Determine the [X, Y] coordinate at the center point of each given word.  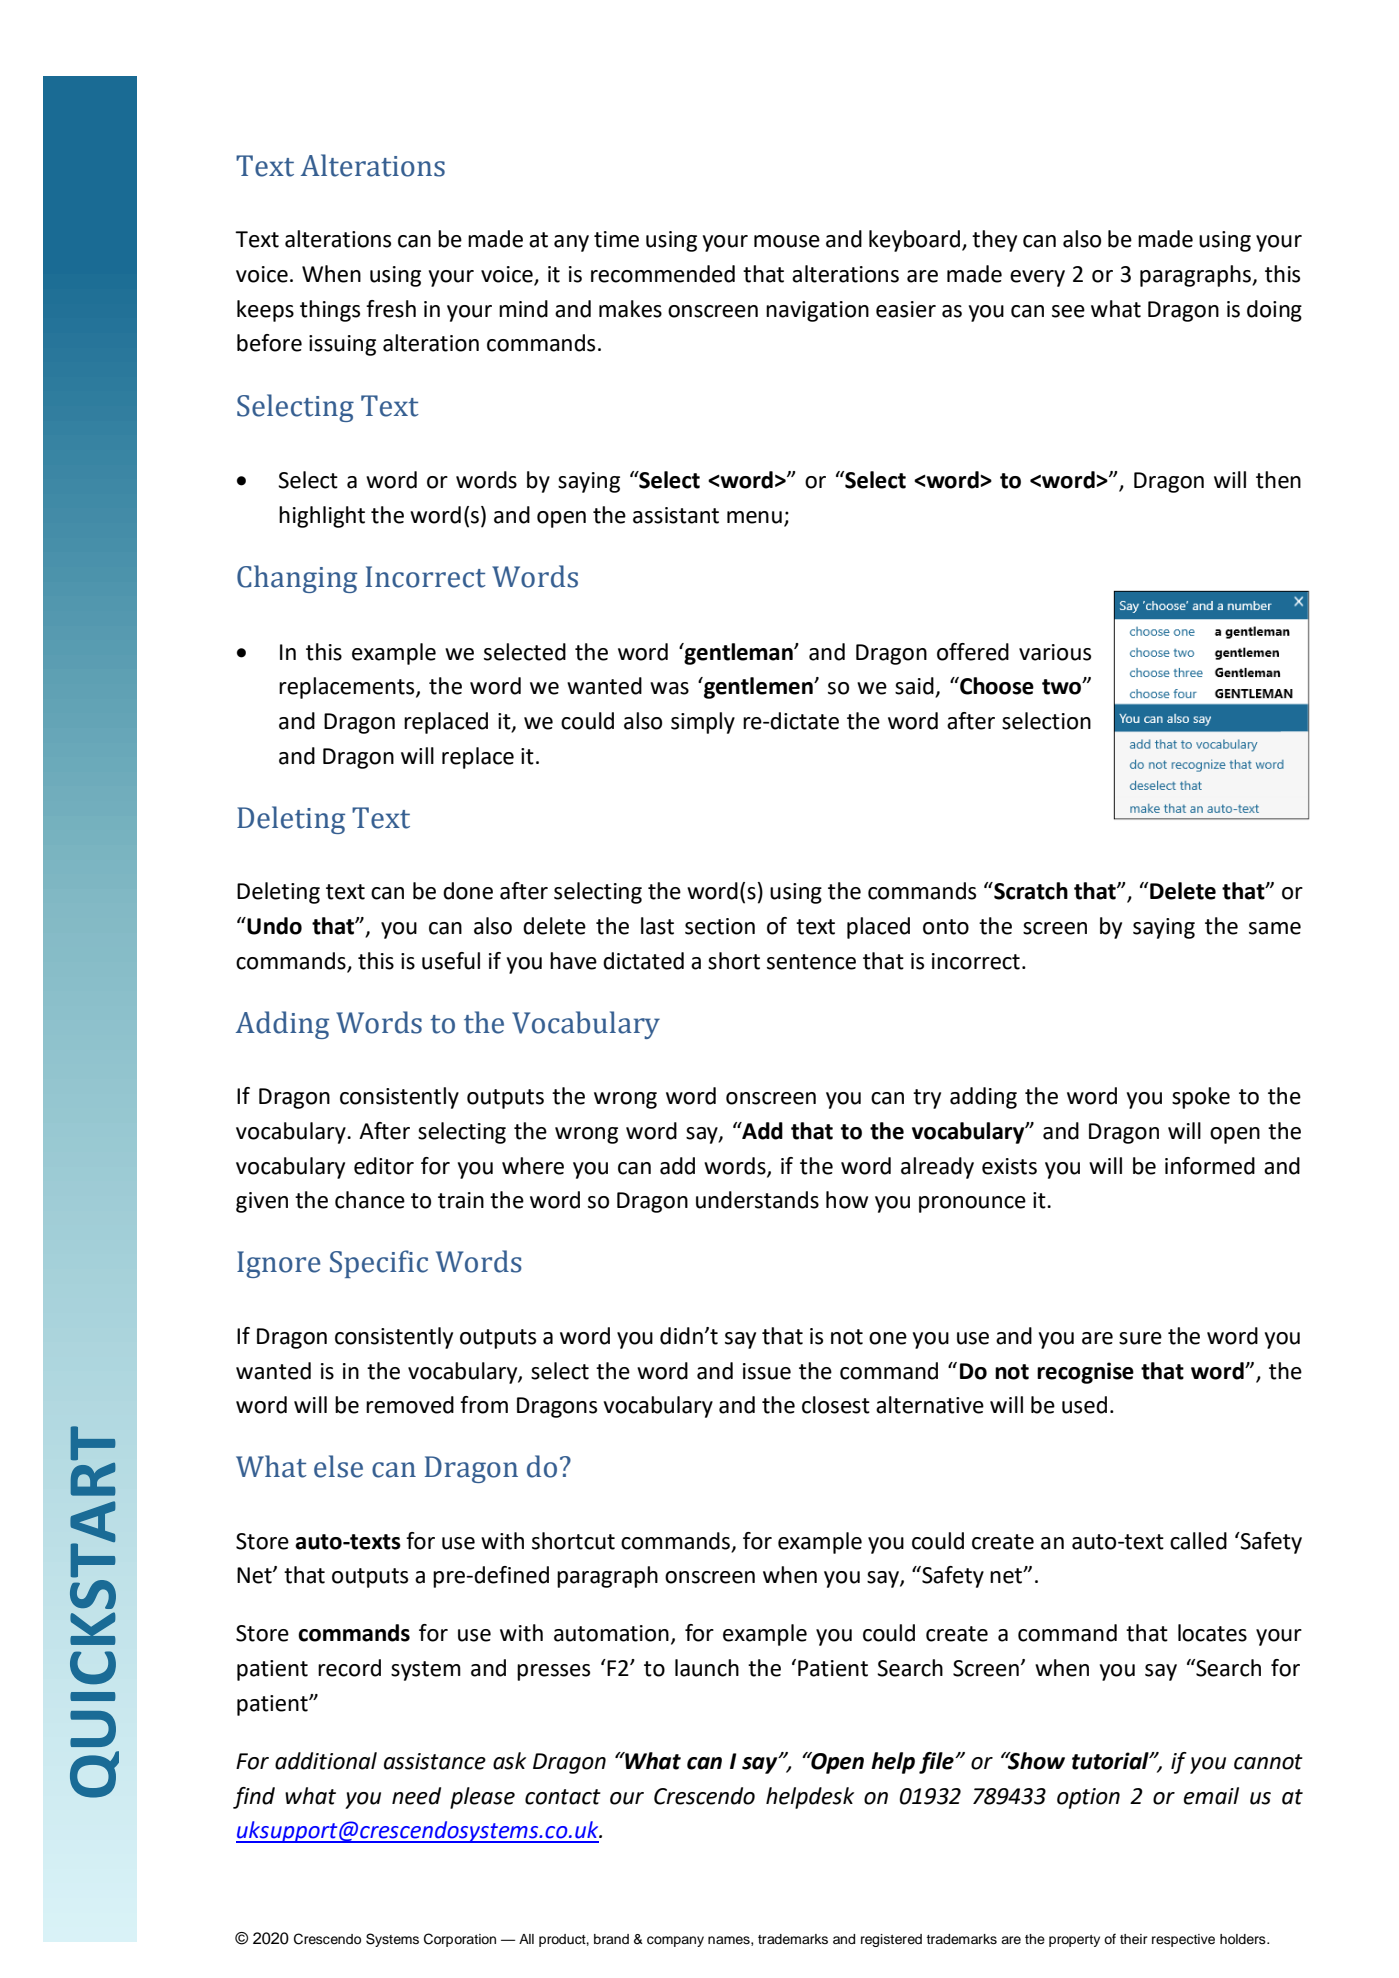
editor [384, 1166]
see [1068, 311]
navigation [817, 311]
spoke [1201, 1098]
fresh [391, 309]
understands [757, 1200]
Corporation [460, 1940]
